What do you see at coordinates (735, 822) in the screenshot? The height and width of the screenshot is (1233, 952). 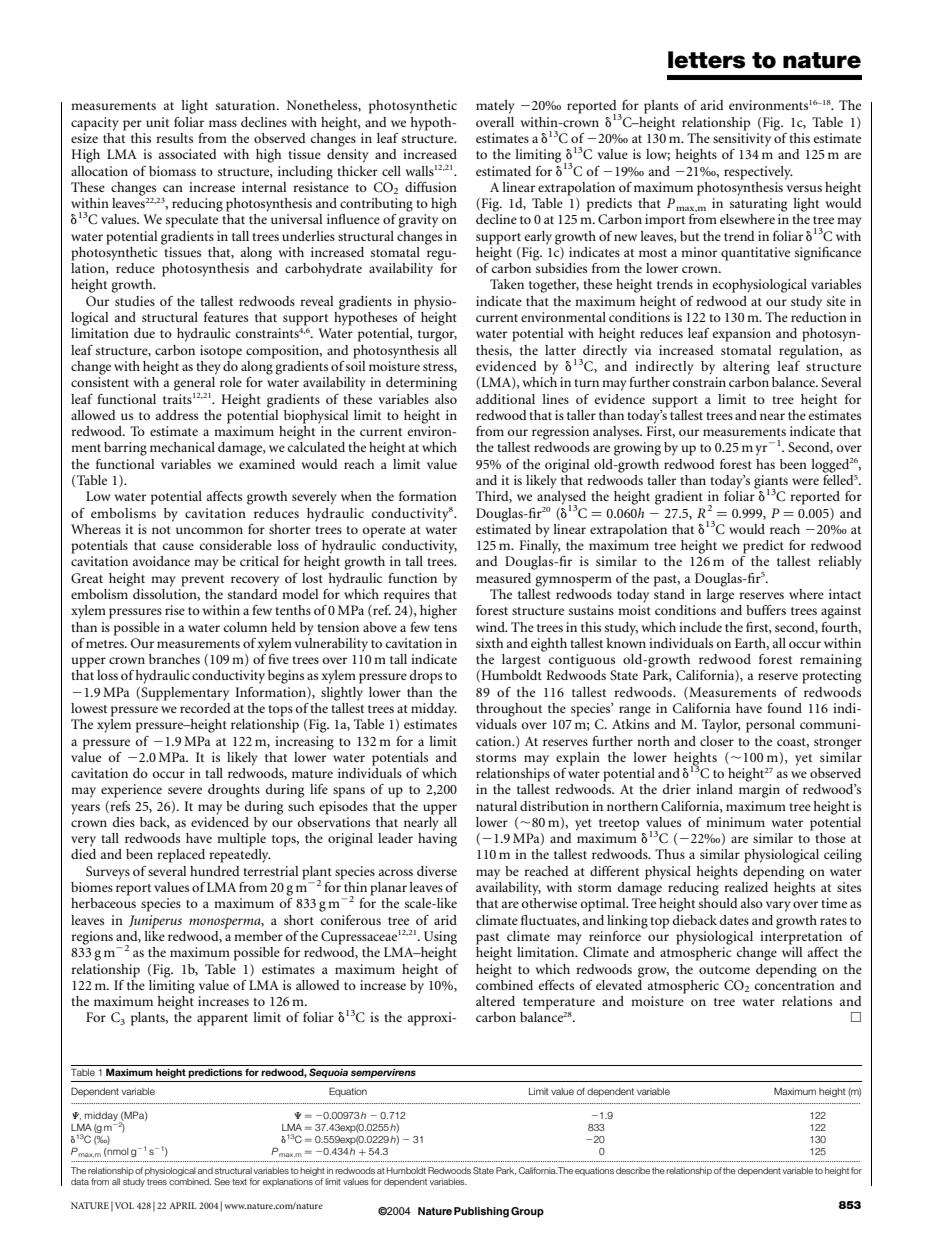 I see `minimum` at bounding box center [735, 822].
